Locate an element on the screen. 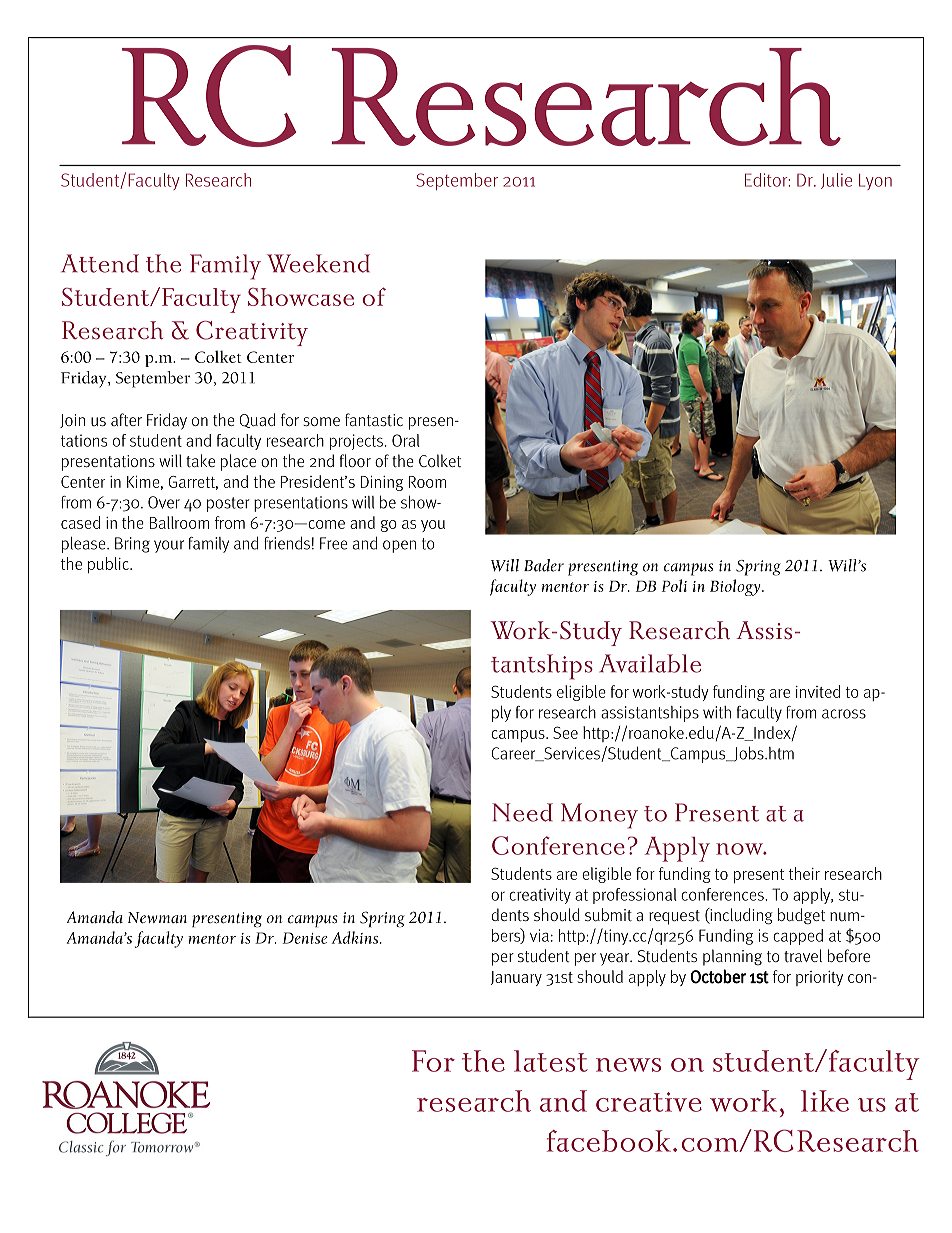 The image size is (952, 1233). with is located at coordinates (717, 712).
